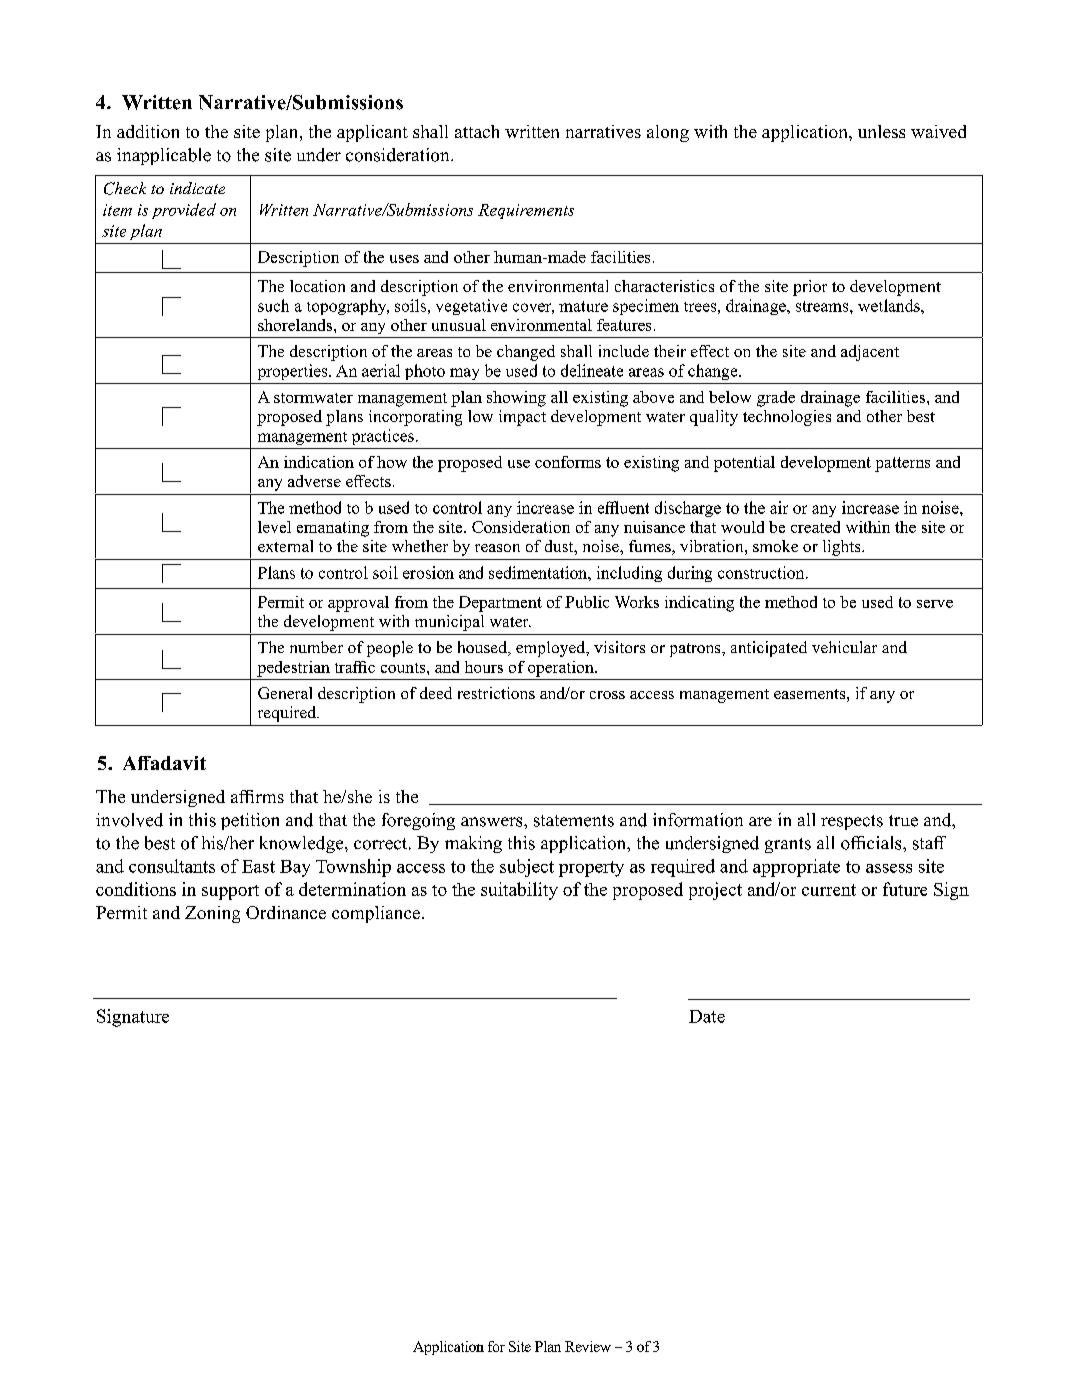 The width and height of the screenshot is (1078, 1394). I want to click on indicate, so click(197, 188).
